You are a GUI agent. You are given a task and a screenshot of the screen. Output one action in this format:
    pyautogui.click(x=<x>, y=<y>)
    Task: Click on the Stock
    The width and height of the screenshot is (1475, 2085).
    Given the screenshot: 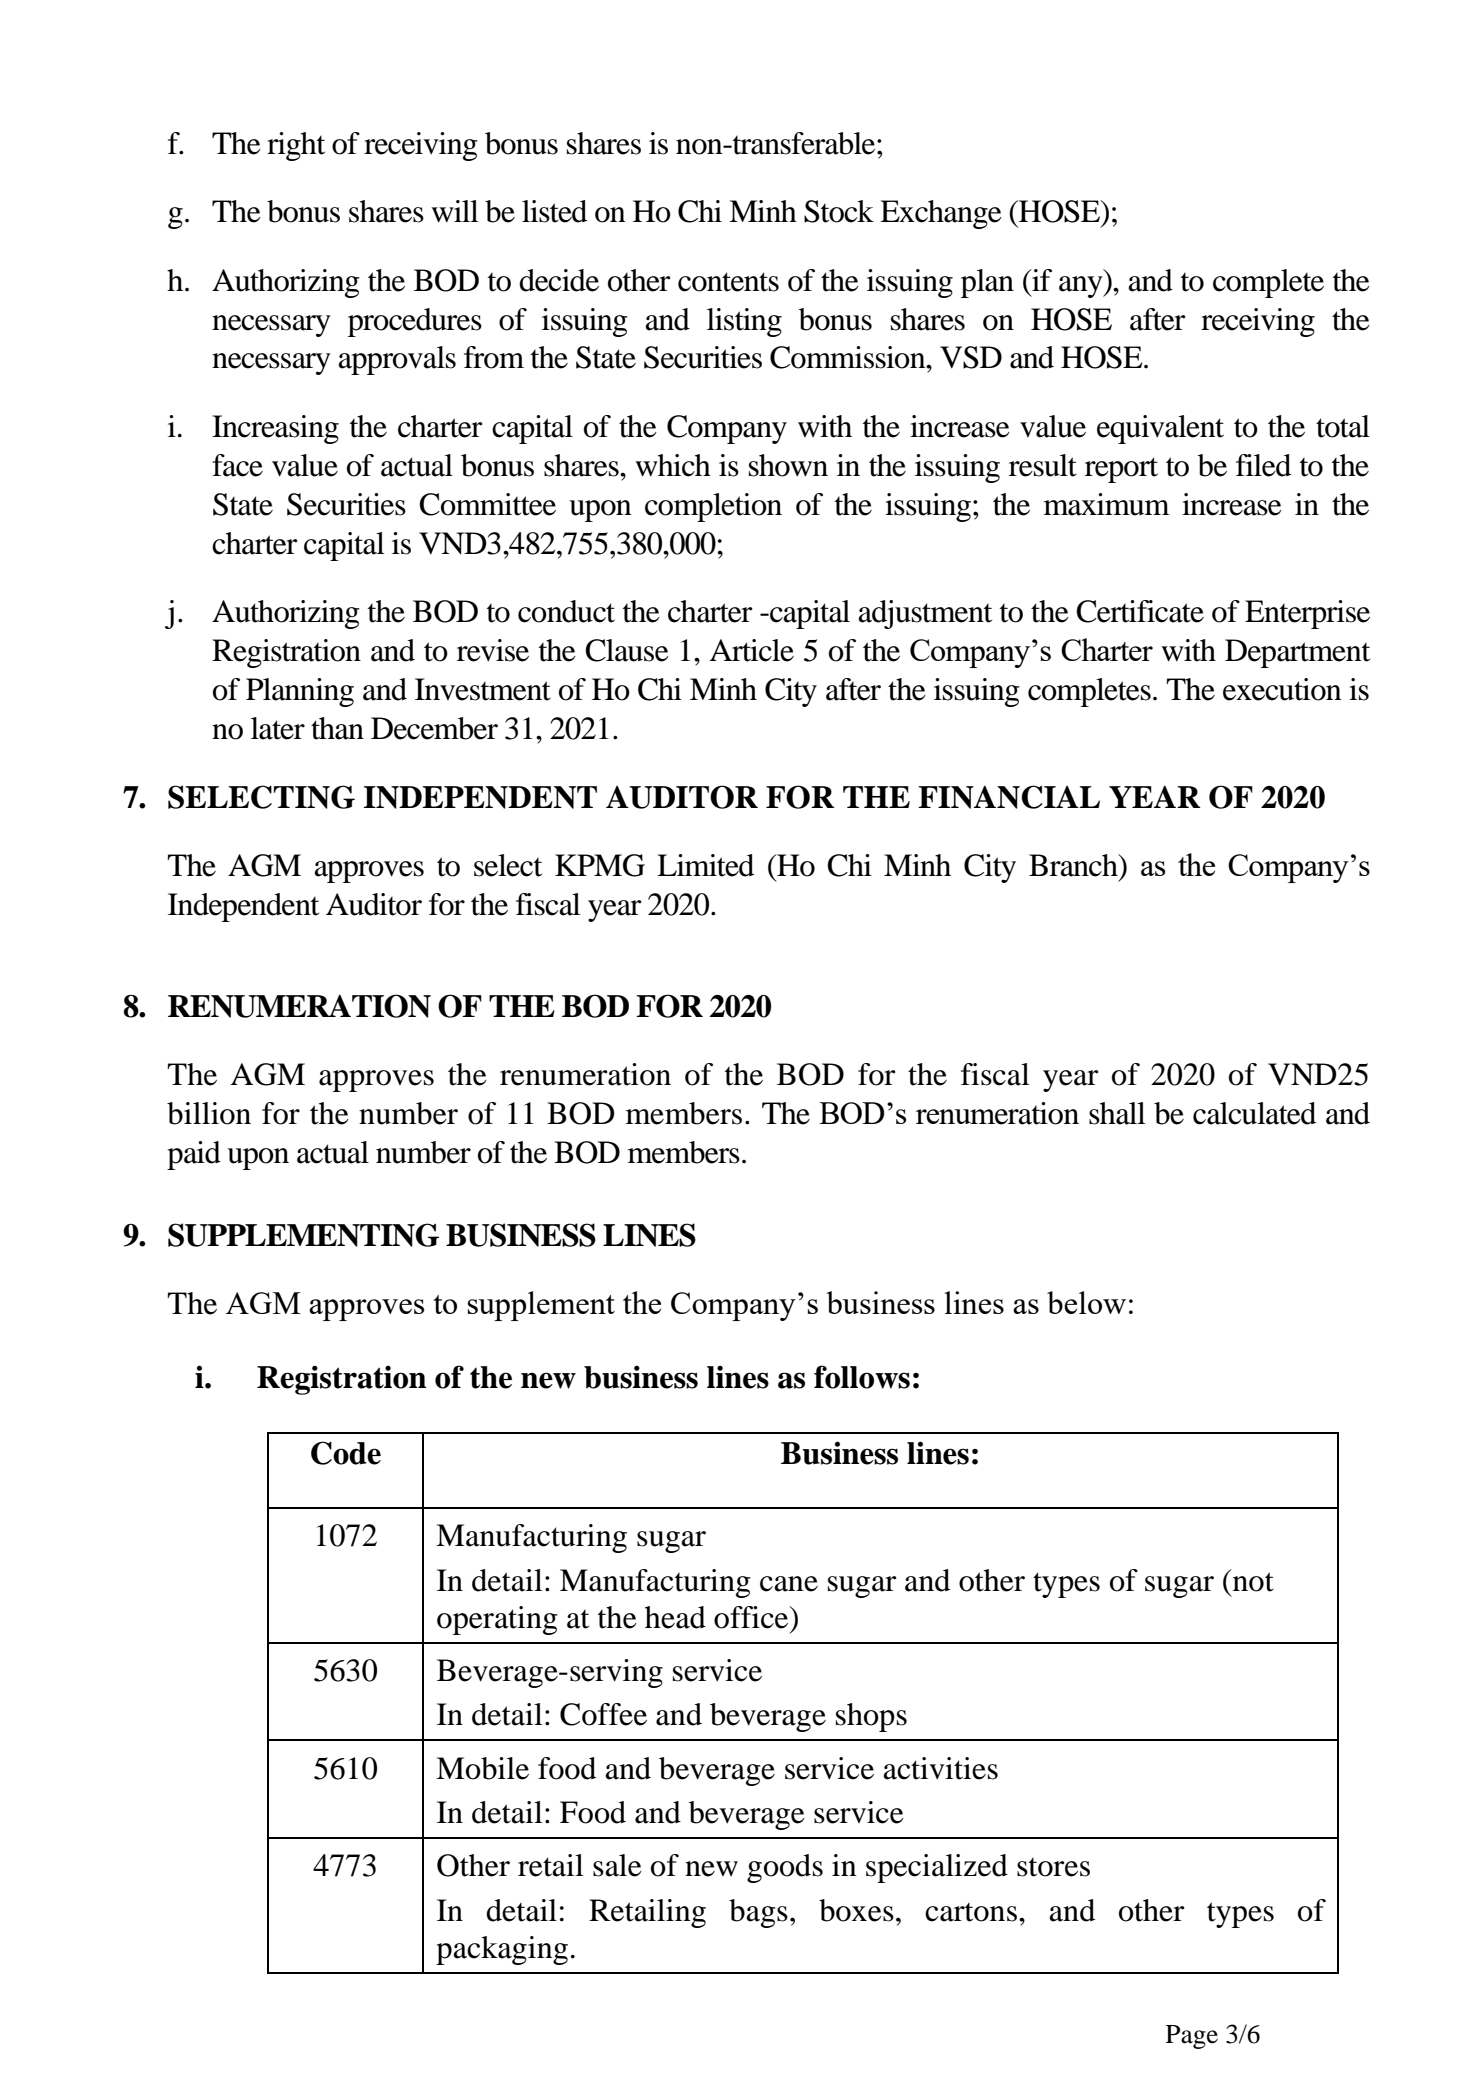 What is the action you would take?
    pyautogui.click(x=839, y=211)
